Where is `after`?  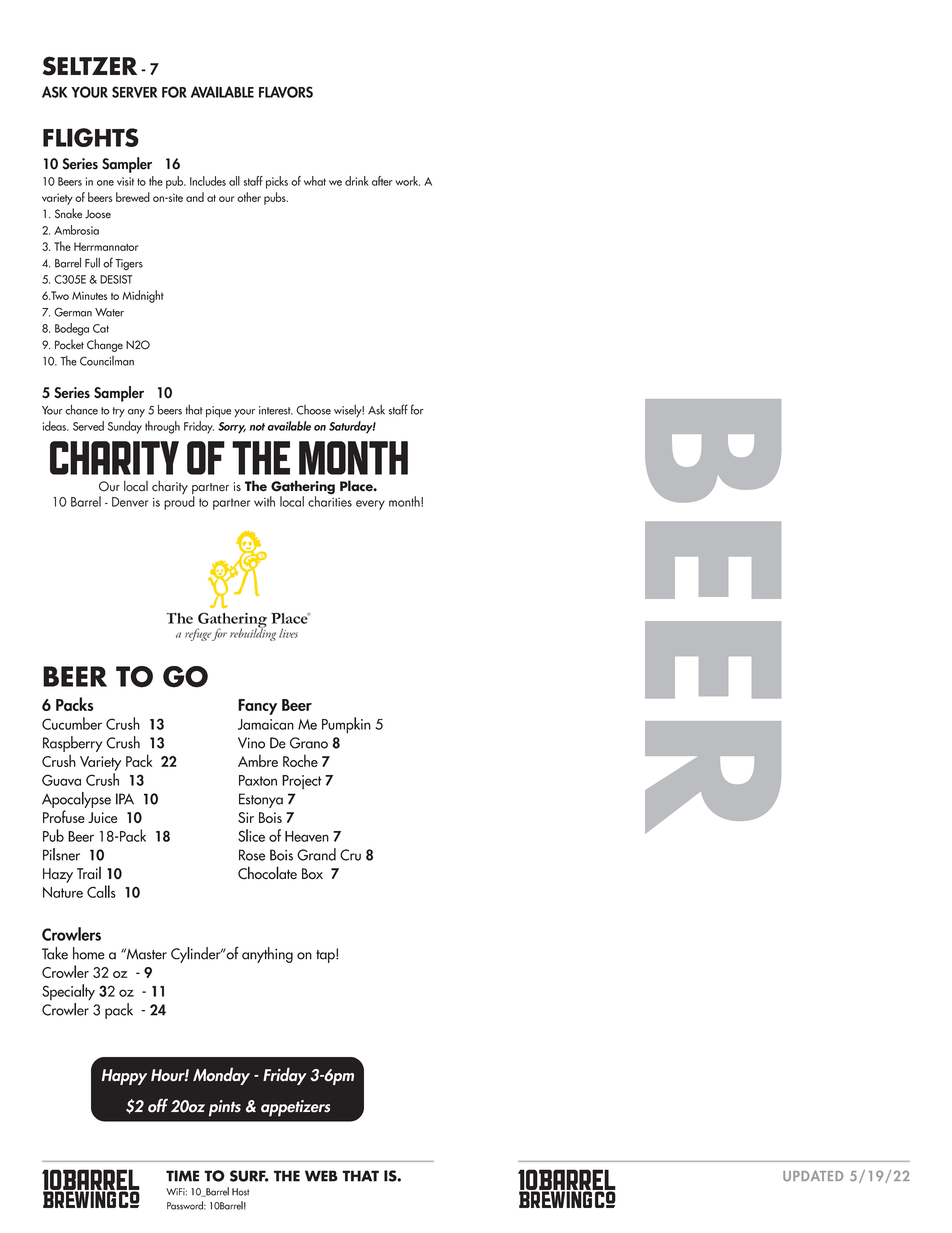 after is located at coordinates (382, 181).
